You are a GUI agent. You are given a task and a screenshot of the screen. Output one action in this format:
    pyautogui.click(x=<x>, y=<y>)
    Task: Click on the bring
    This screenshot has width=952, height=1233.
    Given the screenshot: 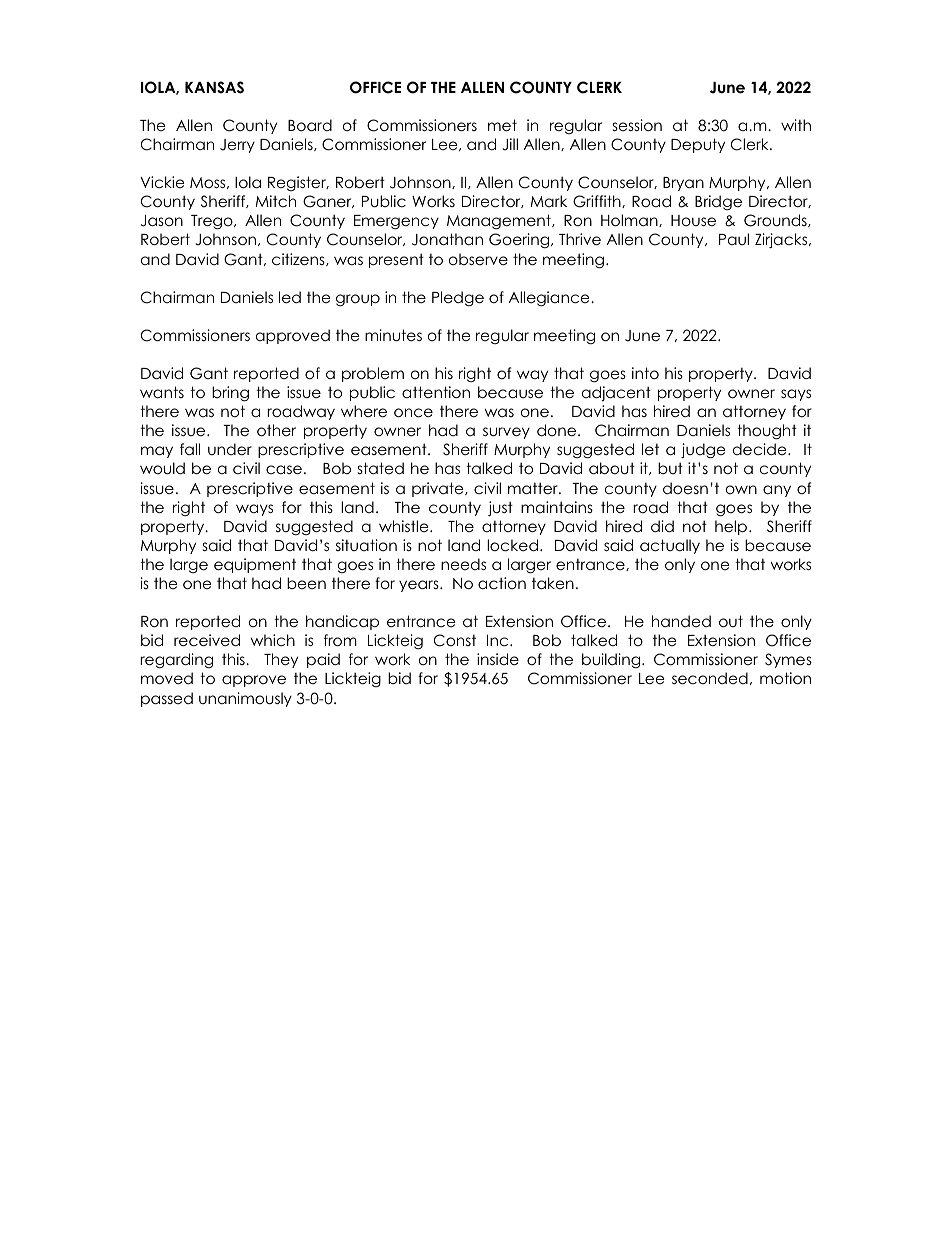 What is the action you would take?
    pyautogui.click(x=230, y=394)
